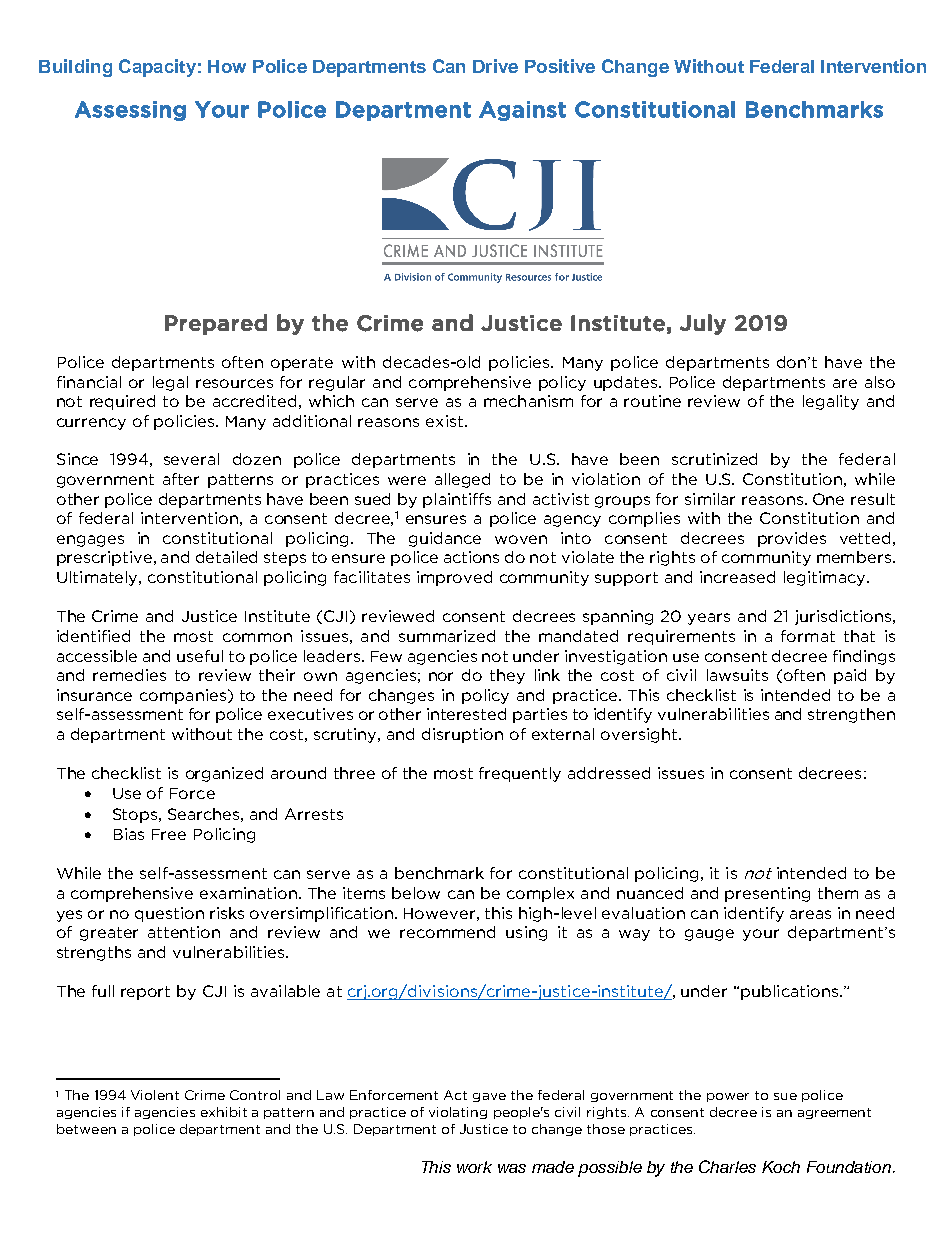 Image resolution: width=952 pixels, height=1233 pixels. Describe the element at coordinates (560, 66) in the document. I see `Positive` at that location.
